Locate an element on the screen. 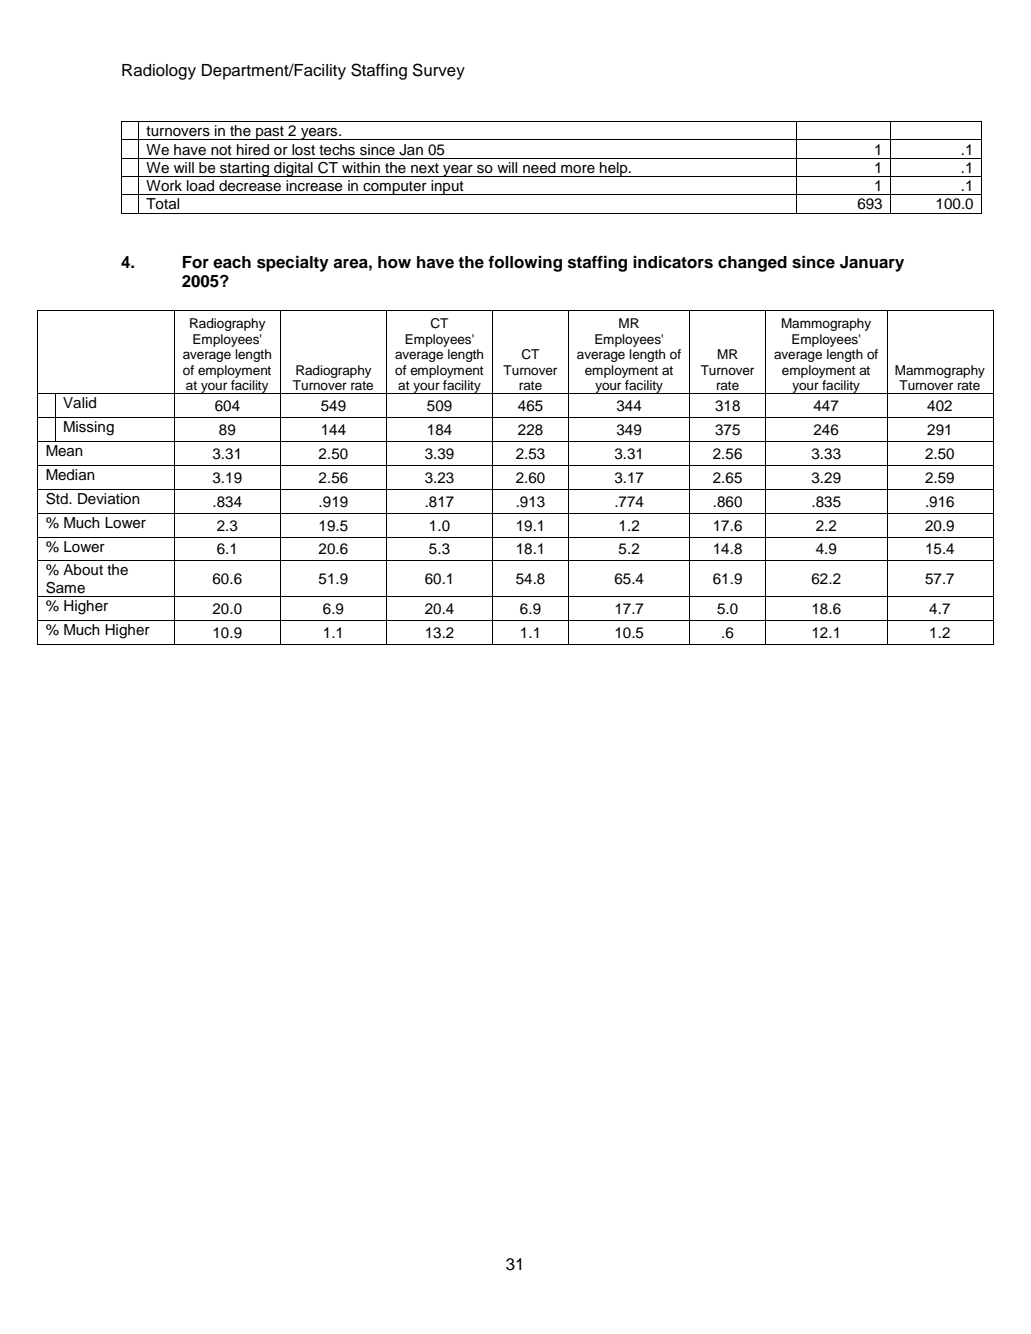 The width and height of the screenshot is (1031, 1334). Deviation is located at coordinates (109, 499).
